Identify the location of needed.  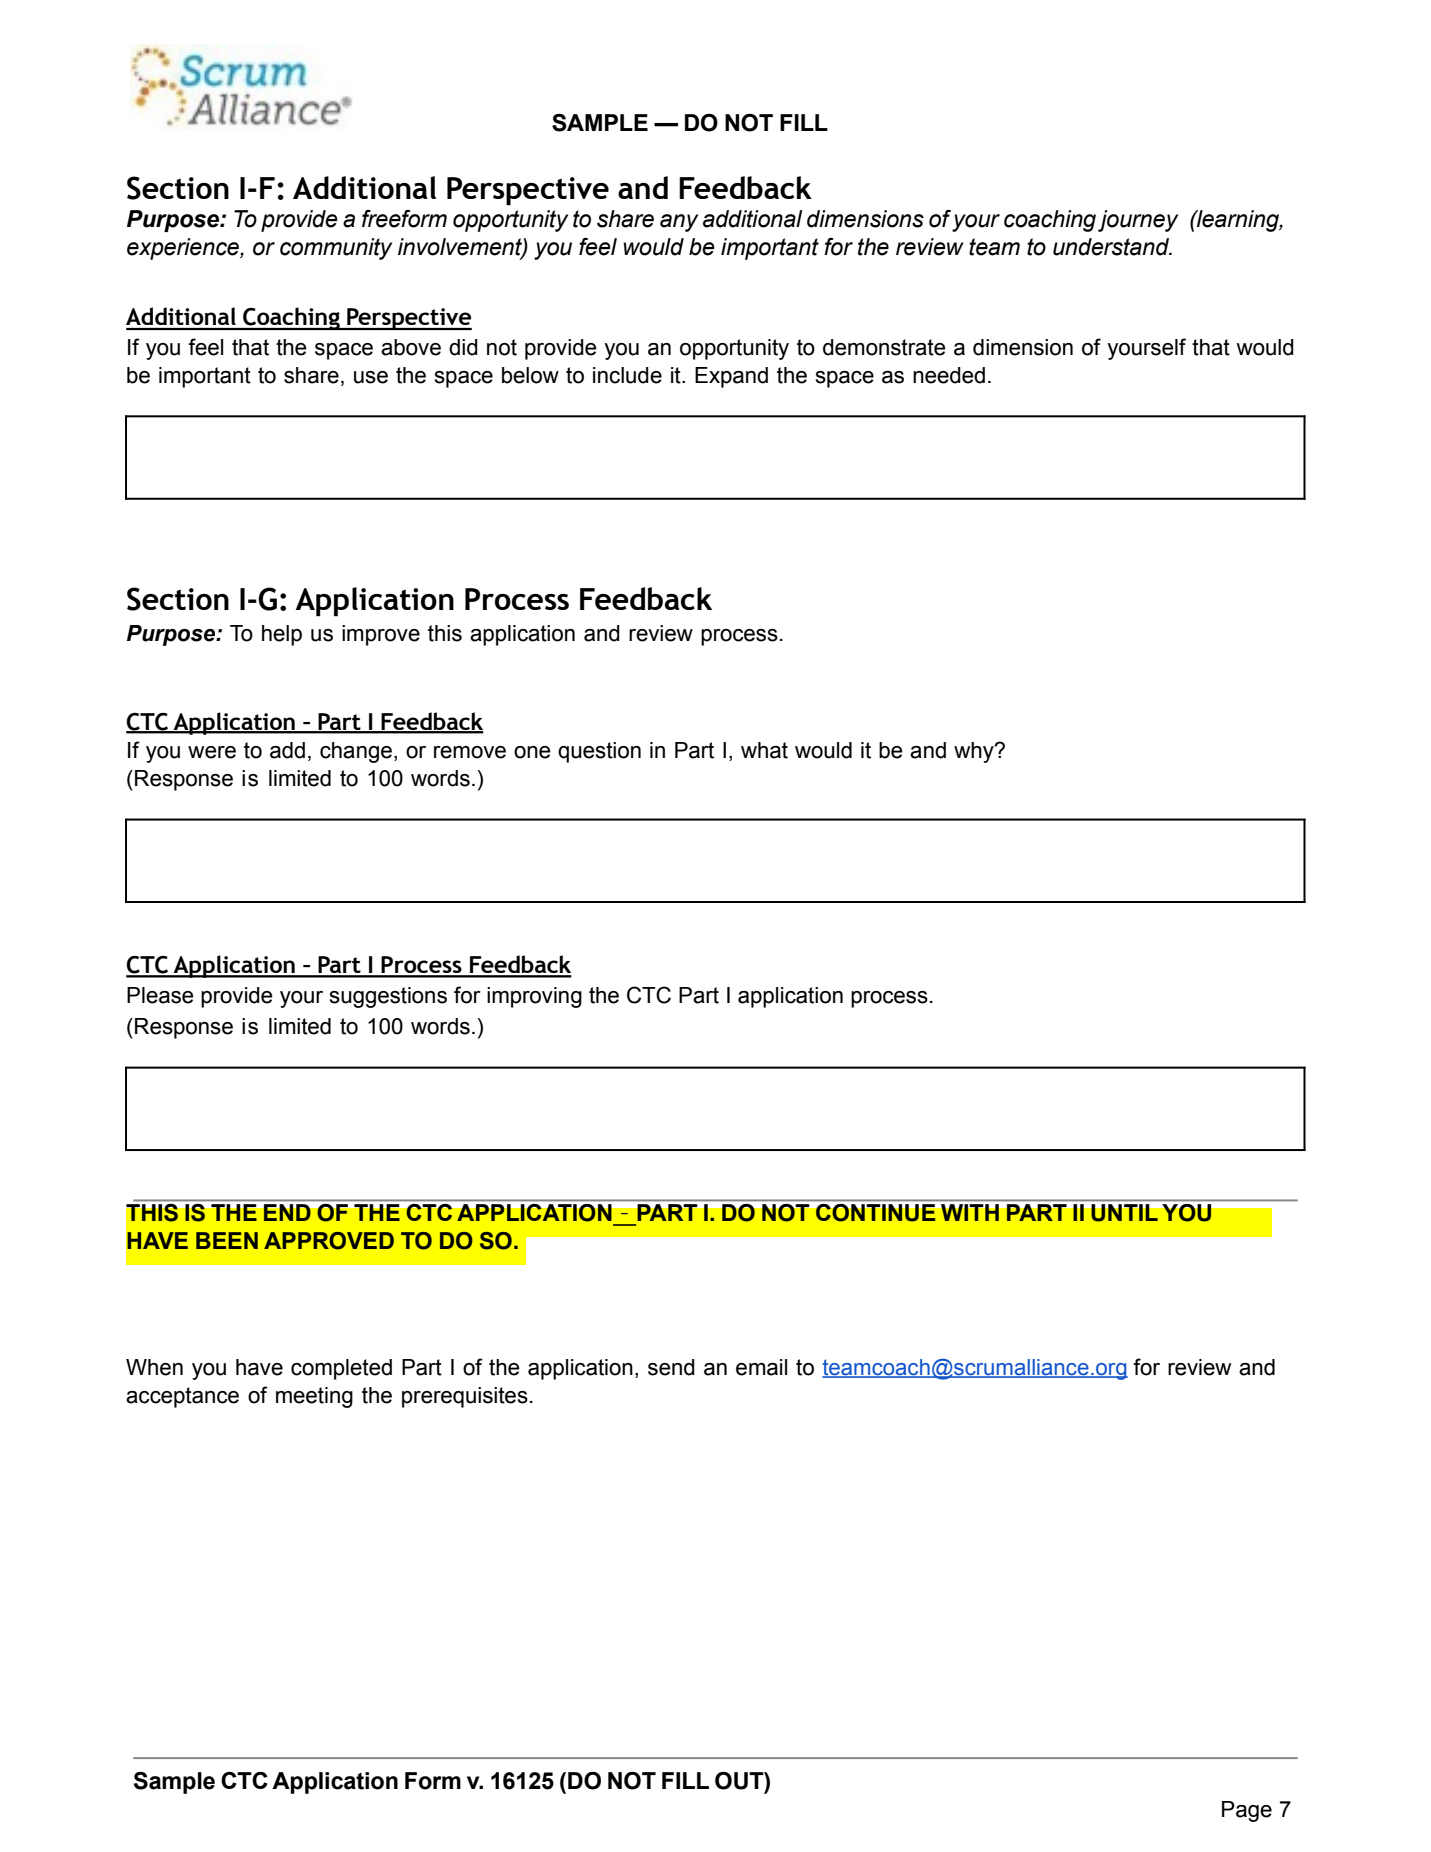
(949, 375).
